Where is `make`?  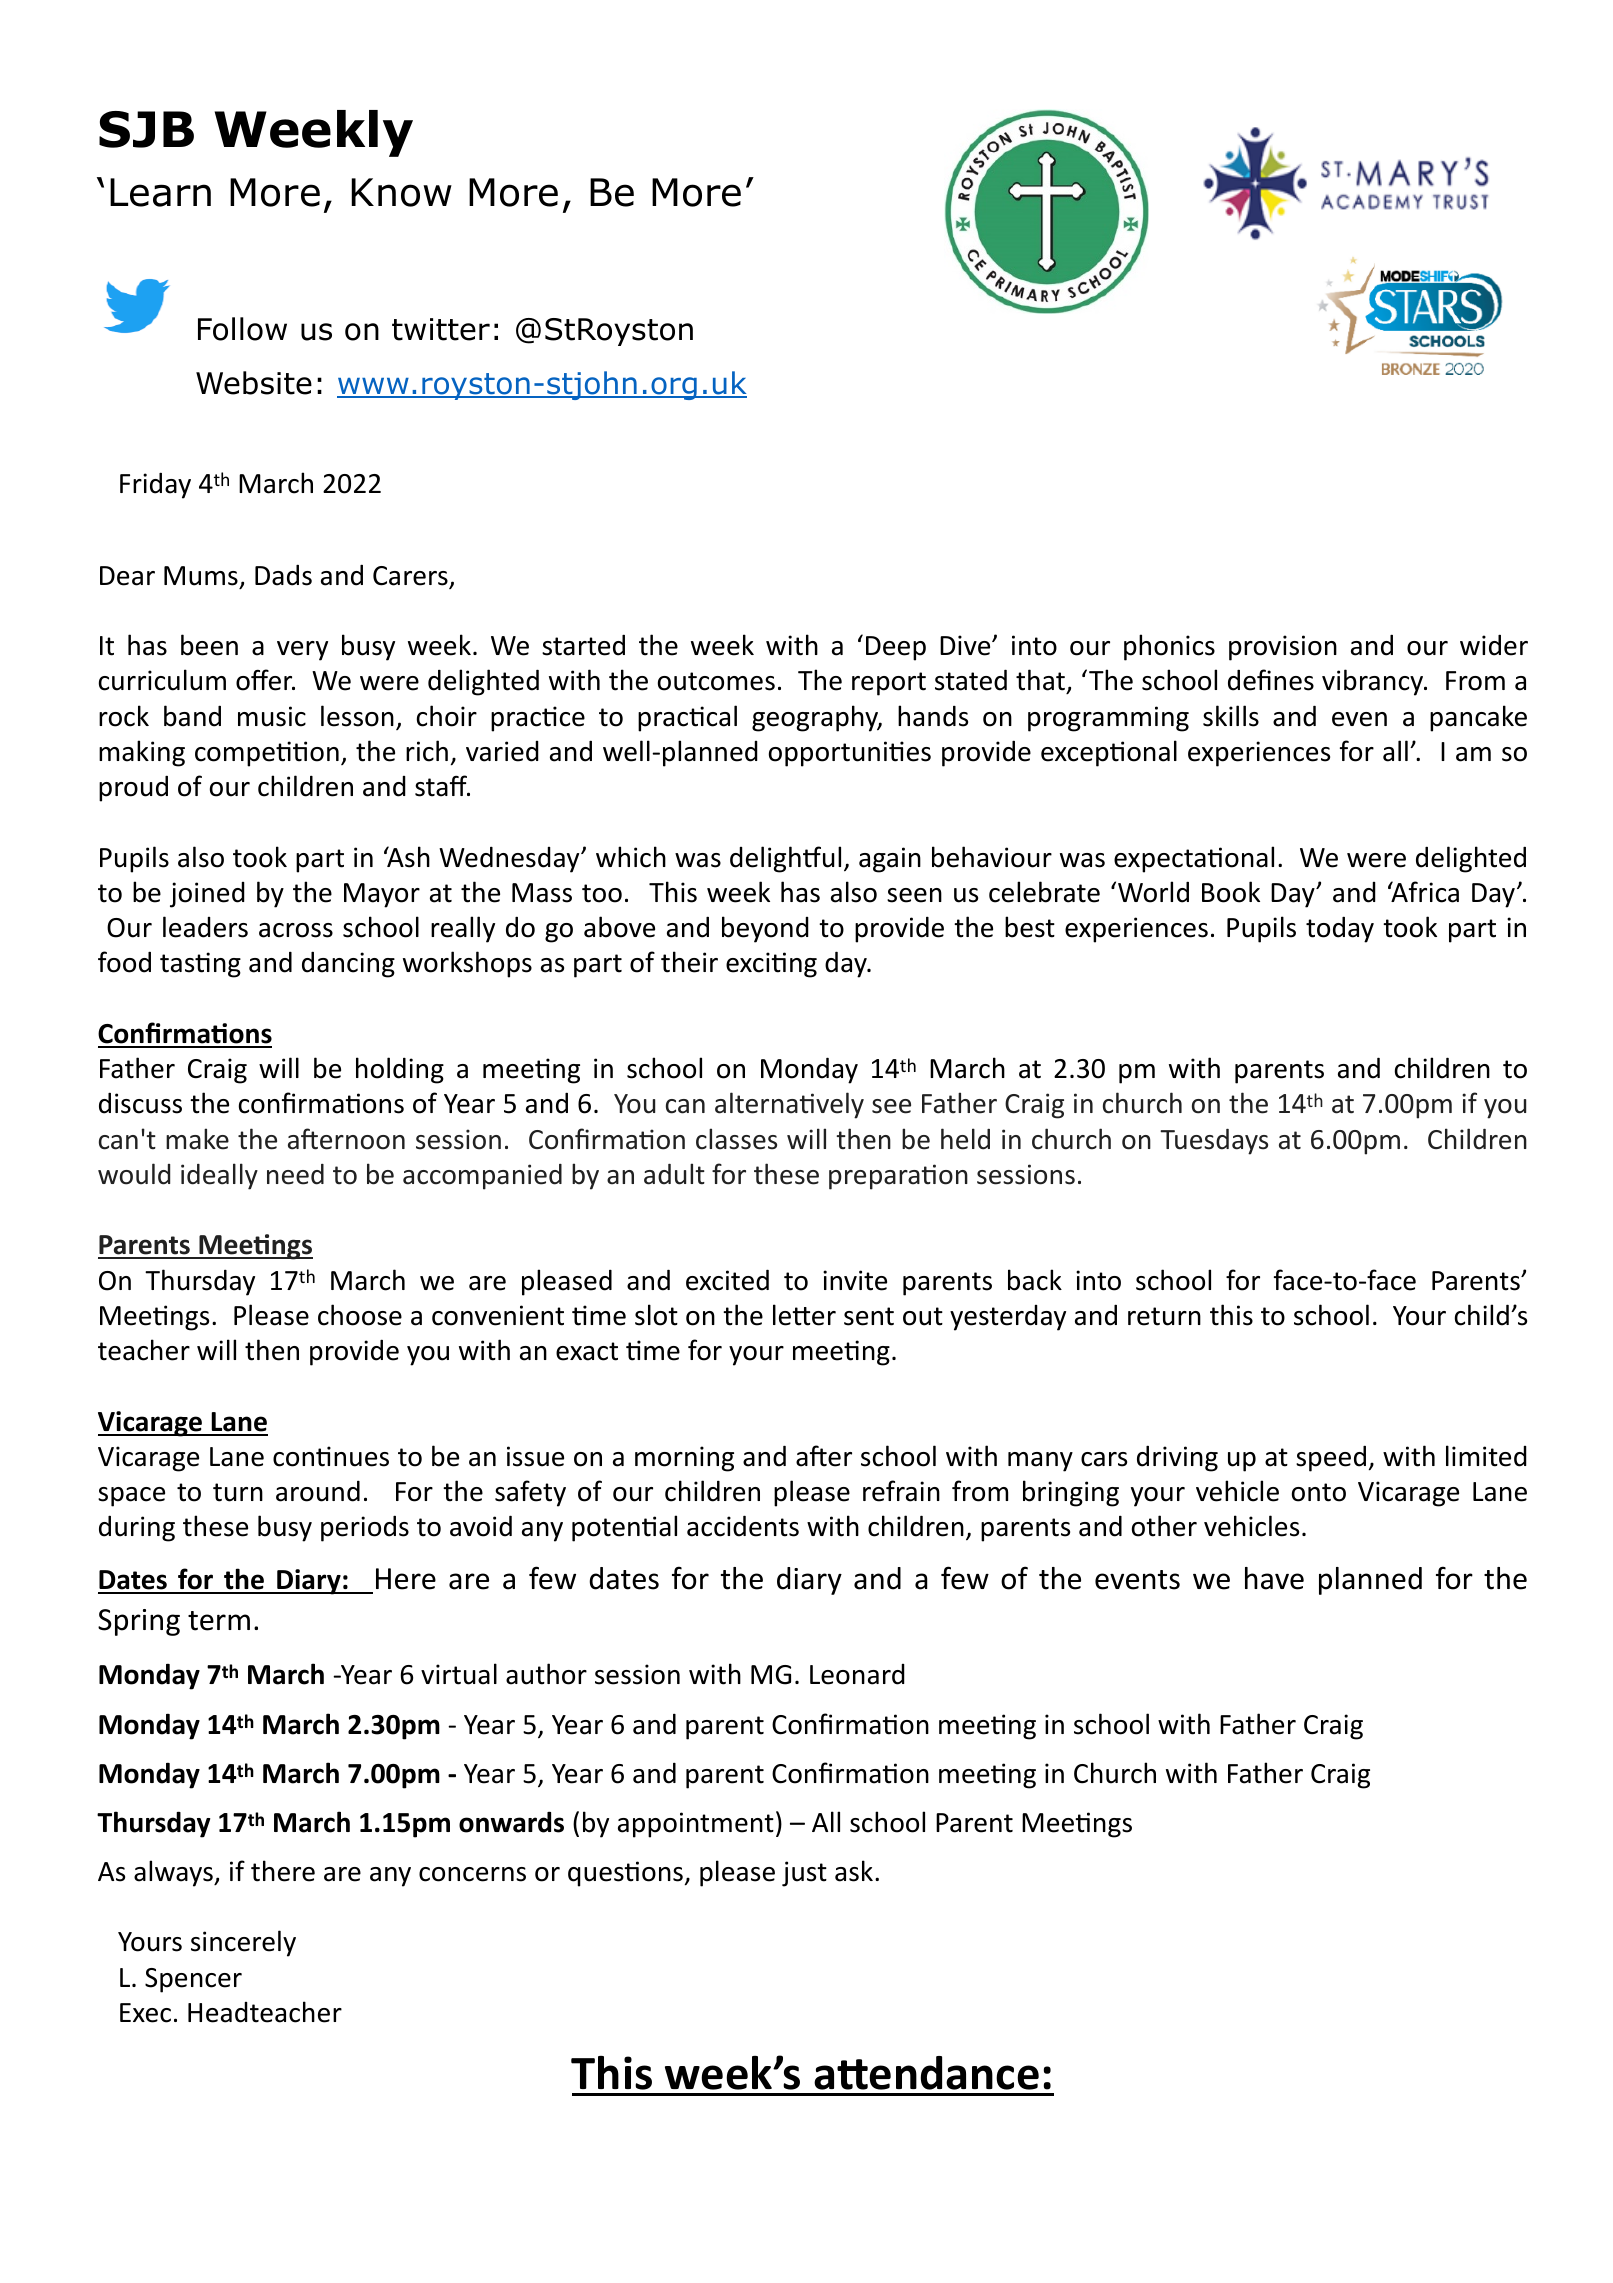
make is located at coordinates (197, 1139).
